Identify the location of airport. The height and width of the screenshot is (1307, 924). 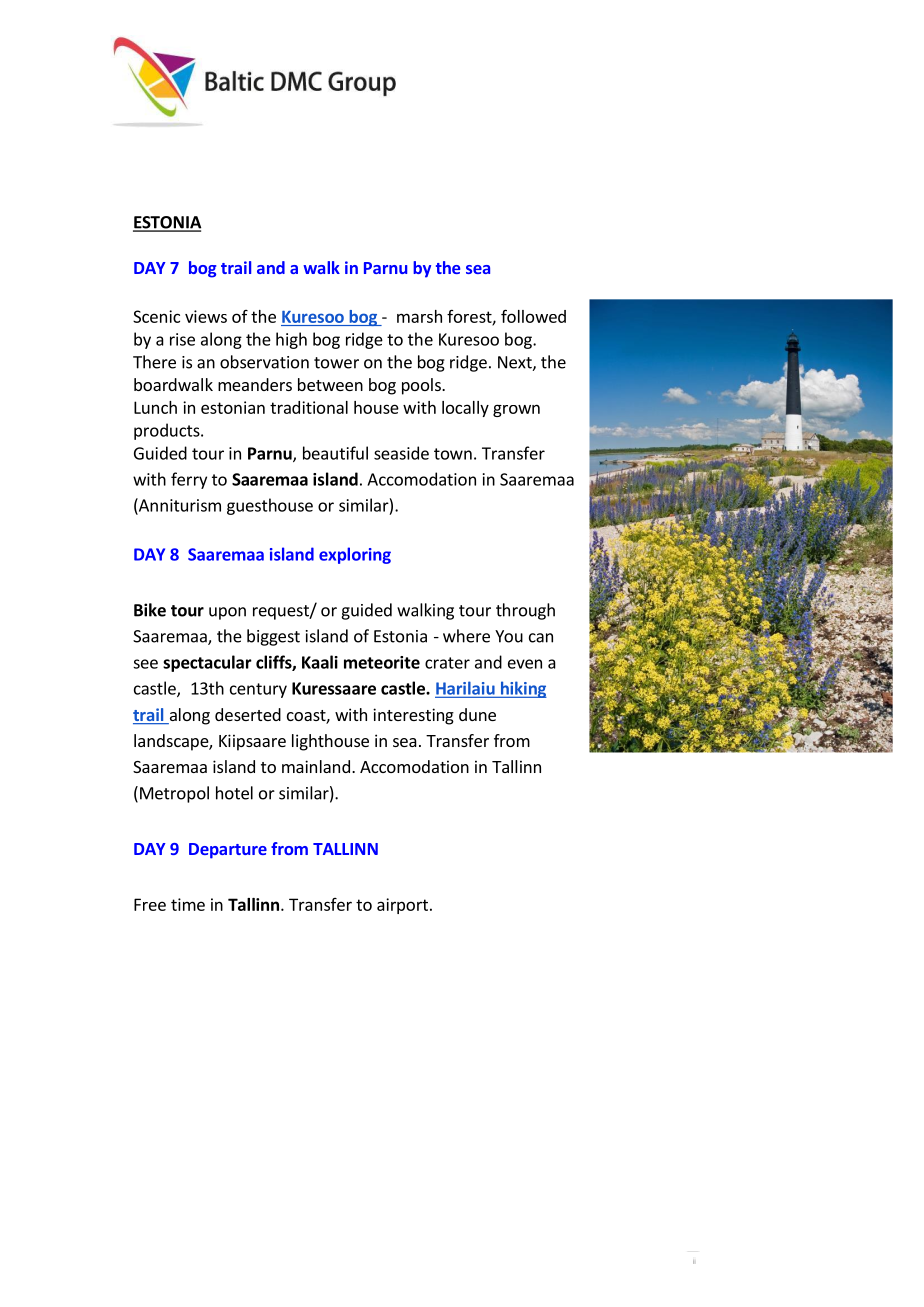
(402, 906).
